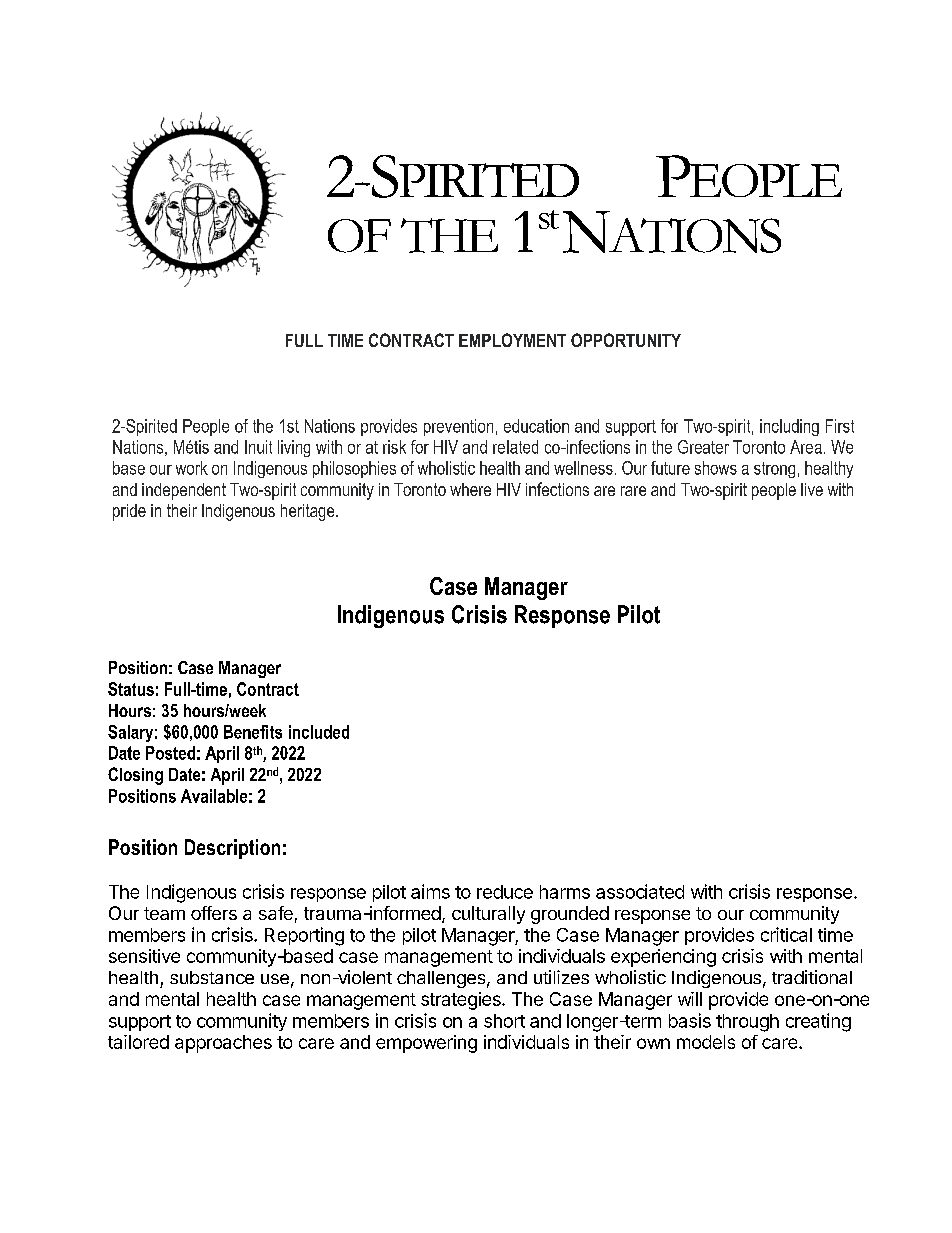 The width and height of the page is (952, 1233). I want to click on live, so click(812, 489).
